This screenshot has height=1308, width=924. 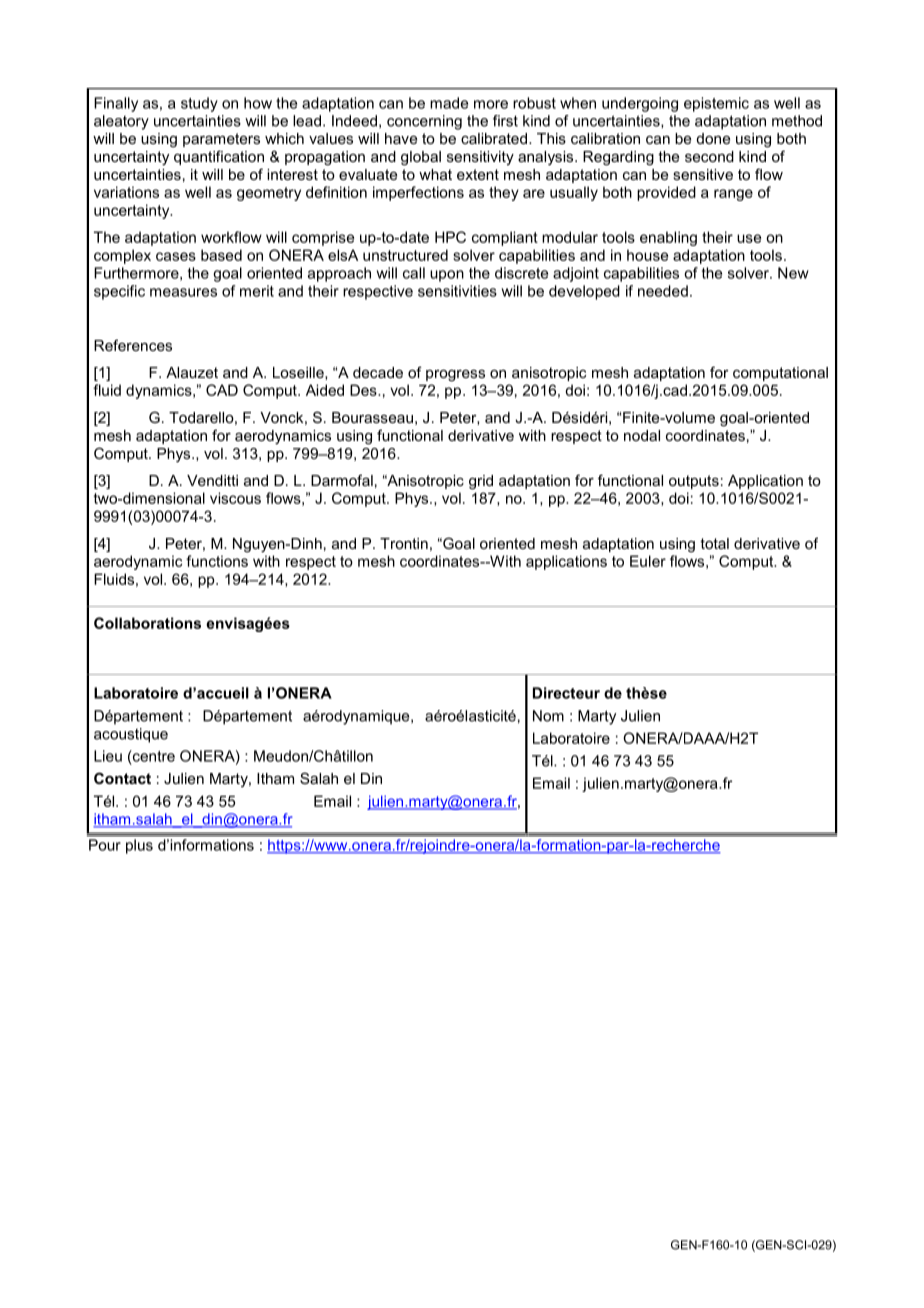 I want to click on concerning, so click(x=424, y=122).
